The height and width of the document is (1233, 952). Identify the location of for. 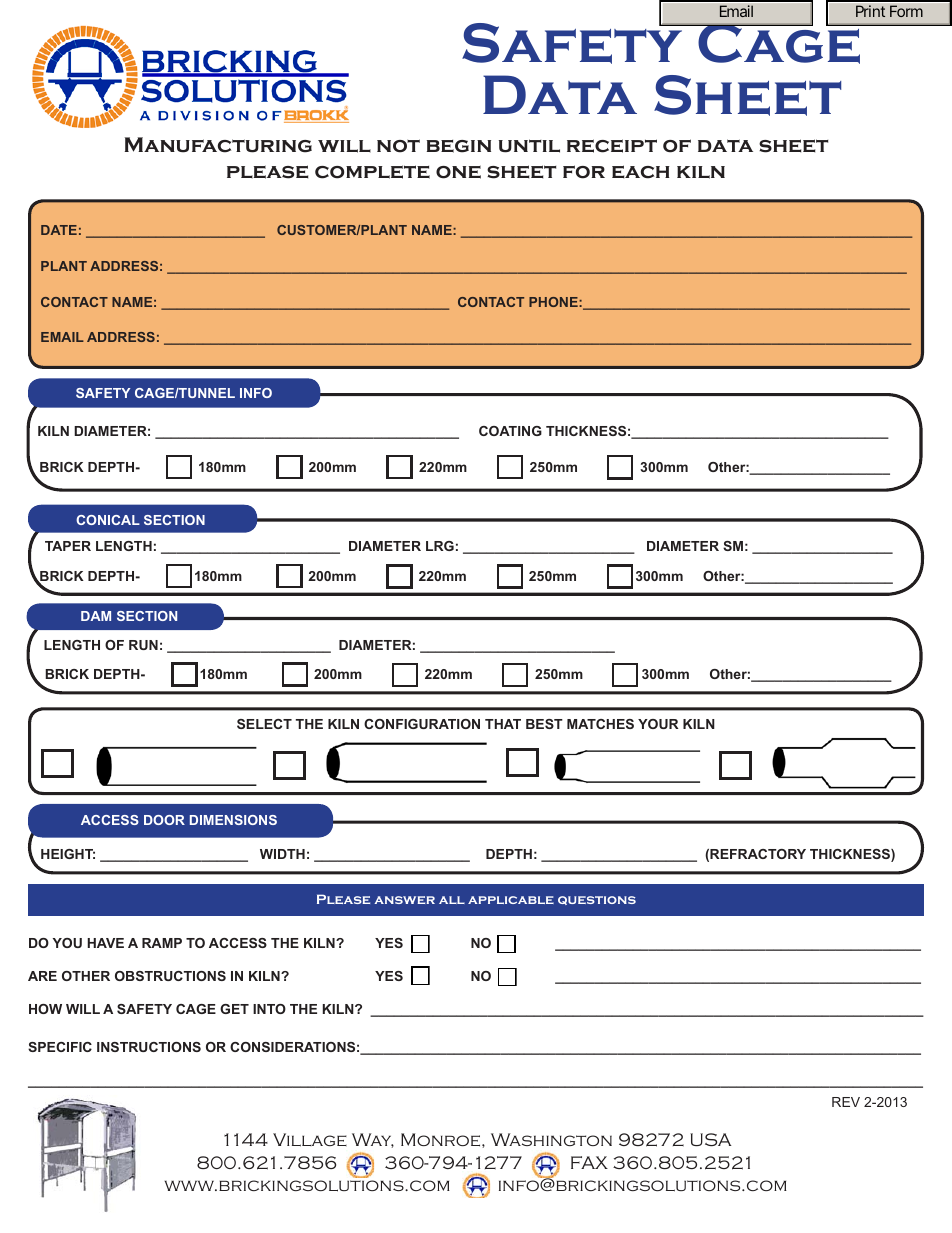
(584, 172).
